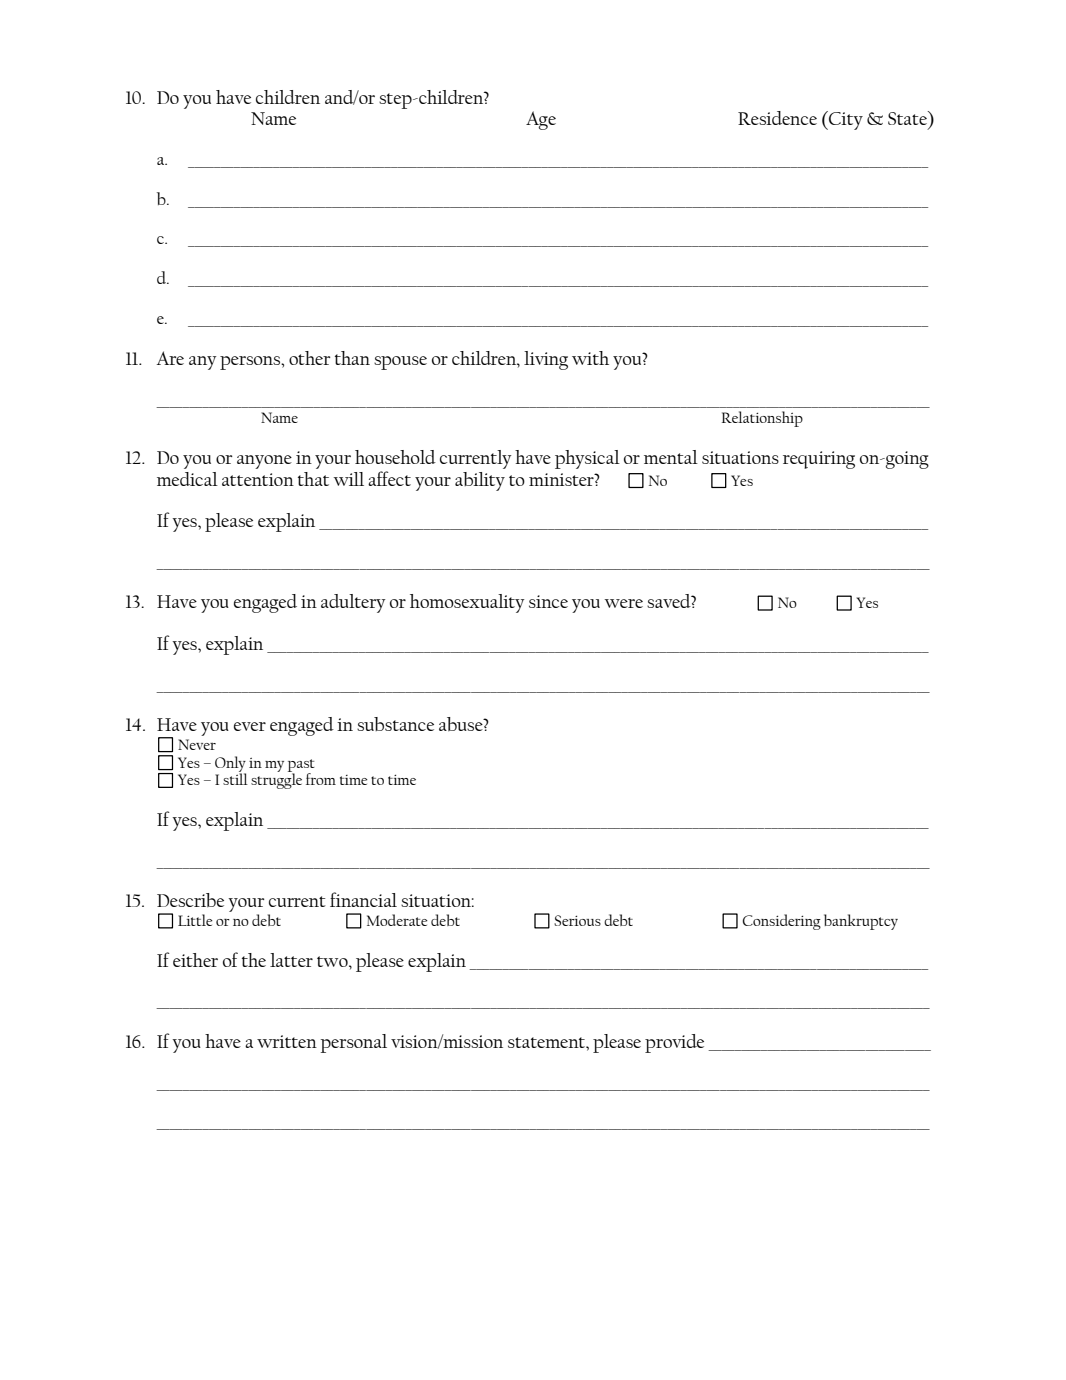 The width and height of the image is (1066, 1380). I want to click on written, so click(287, 1041).
